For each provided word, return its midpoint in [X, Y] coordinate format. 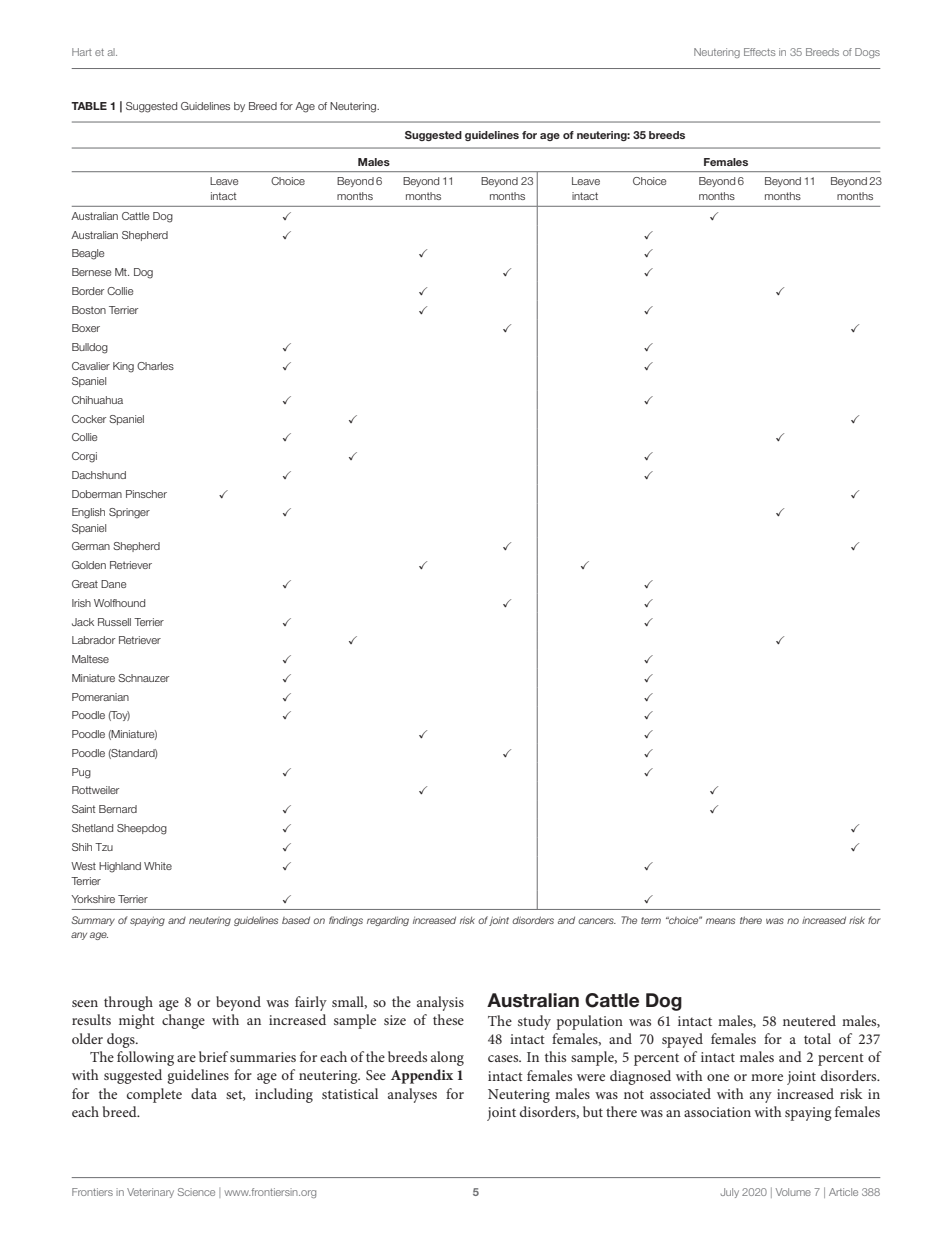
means [720, 921]
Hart [82, 52]
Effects [760, 52]
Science [196, 1192]
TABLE [89, 106]
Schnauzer [144, 678]
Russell [114, 622]
